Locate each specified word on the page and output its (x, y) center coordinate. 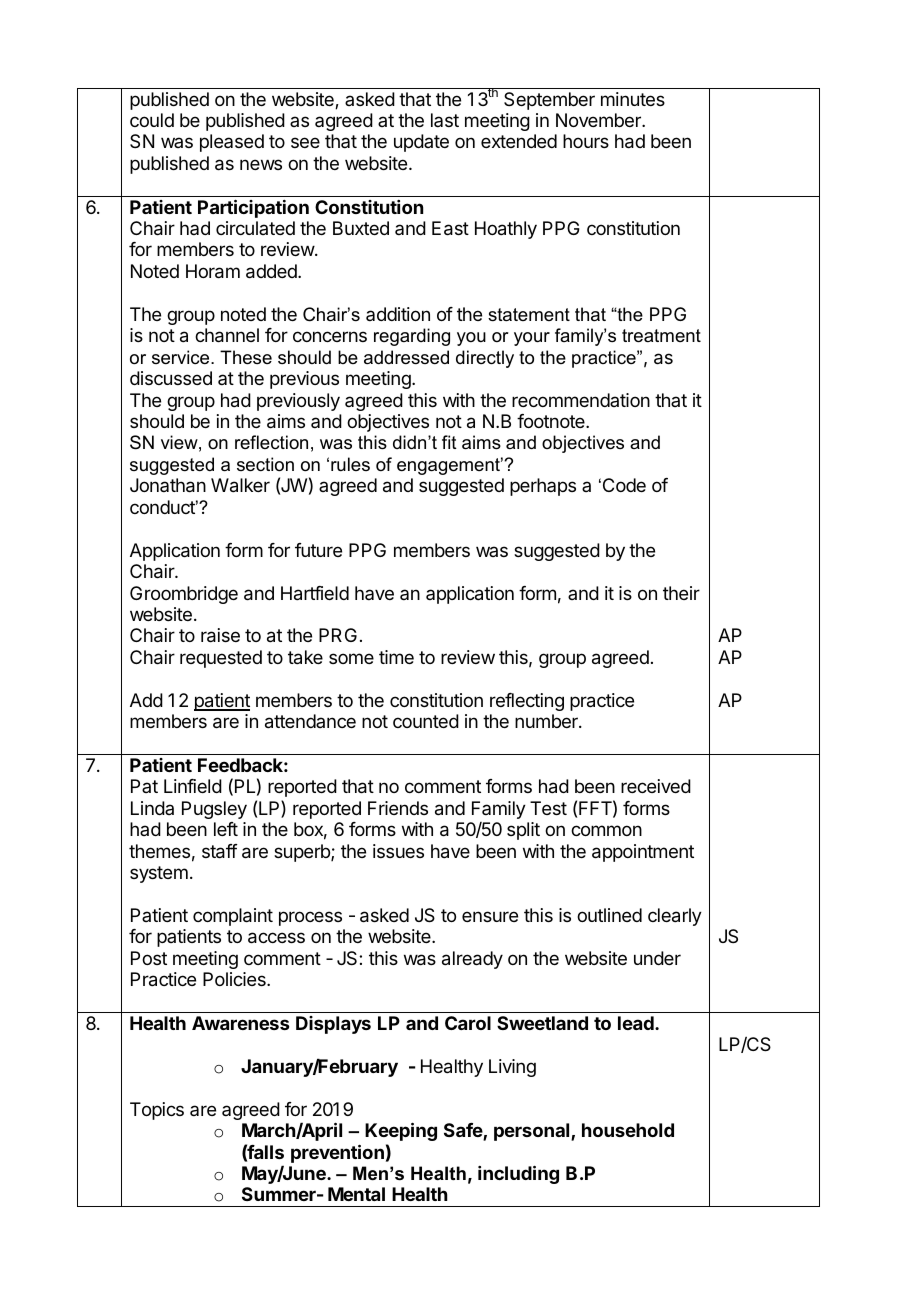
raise (220, 635)
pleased (232, 143)
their (681, 593)
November (599, 120)
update (421, 143)
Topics (157, 1111)
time (396, 657)
